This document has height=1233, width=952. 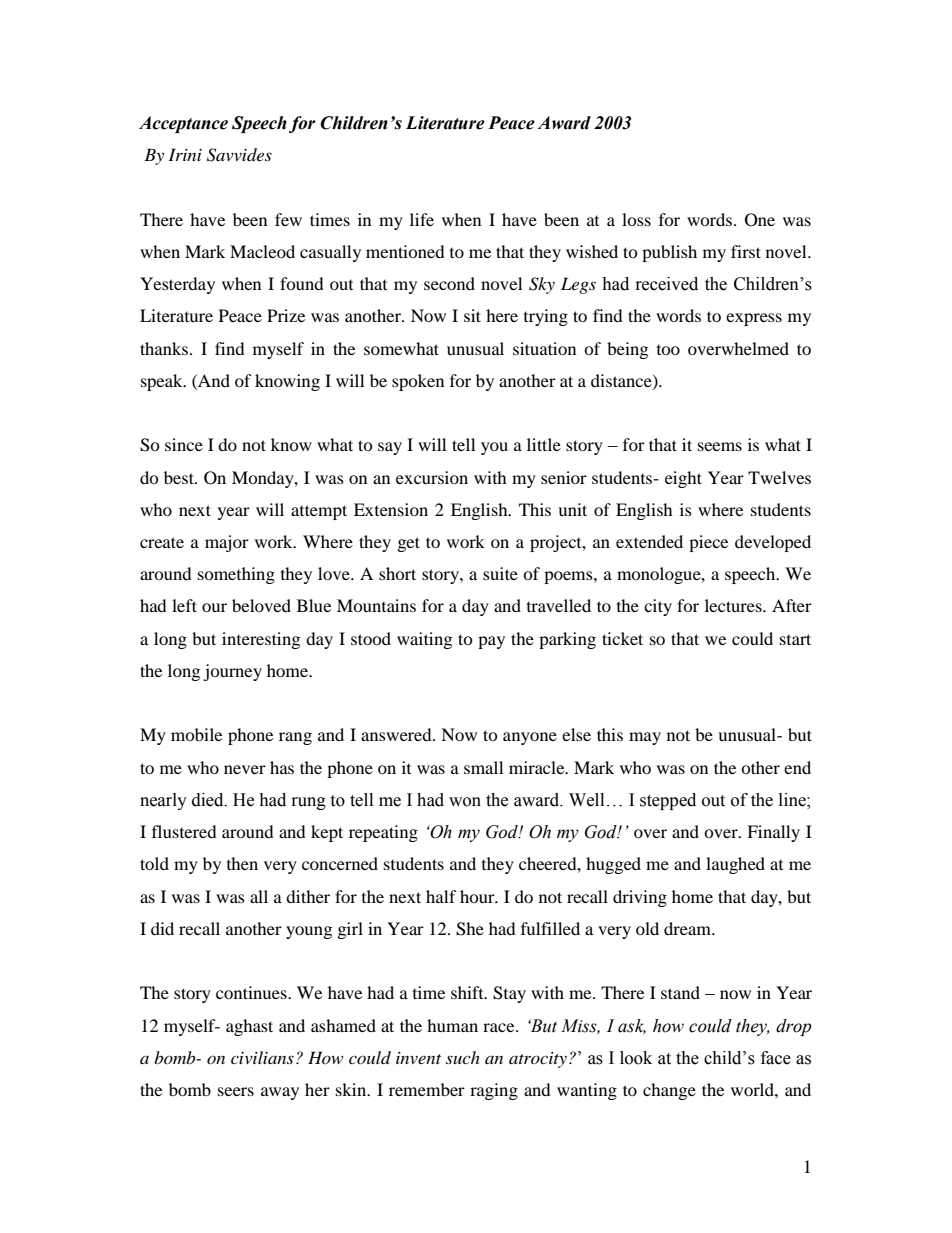 I want to click on loss, so click(x=636, y=219).
